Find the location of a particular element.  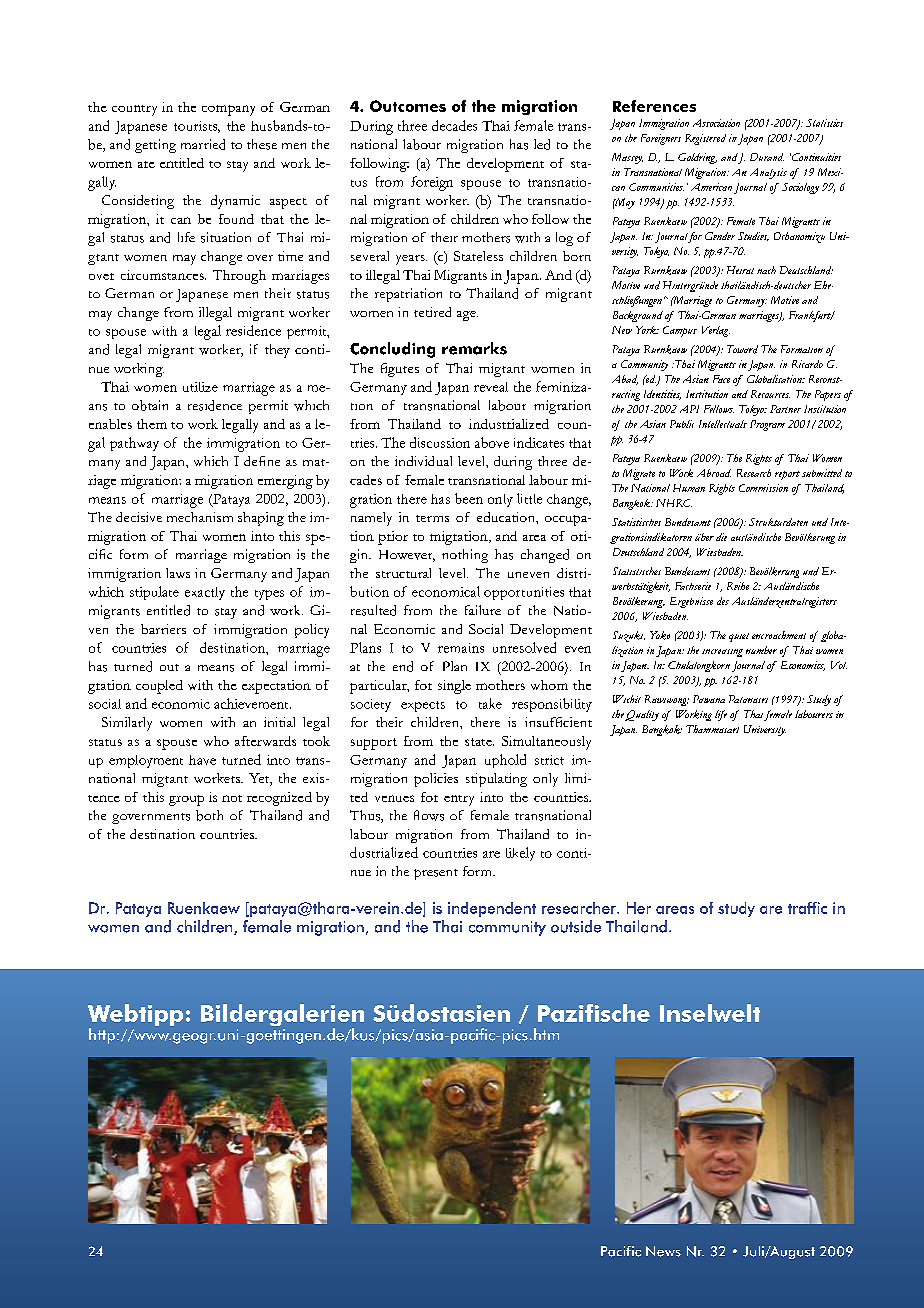

traffic is located at coordinates (807, 908).
